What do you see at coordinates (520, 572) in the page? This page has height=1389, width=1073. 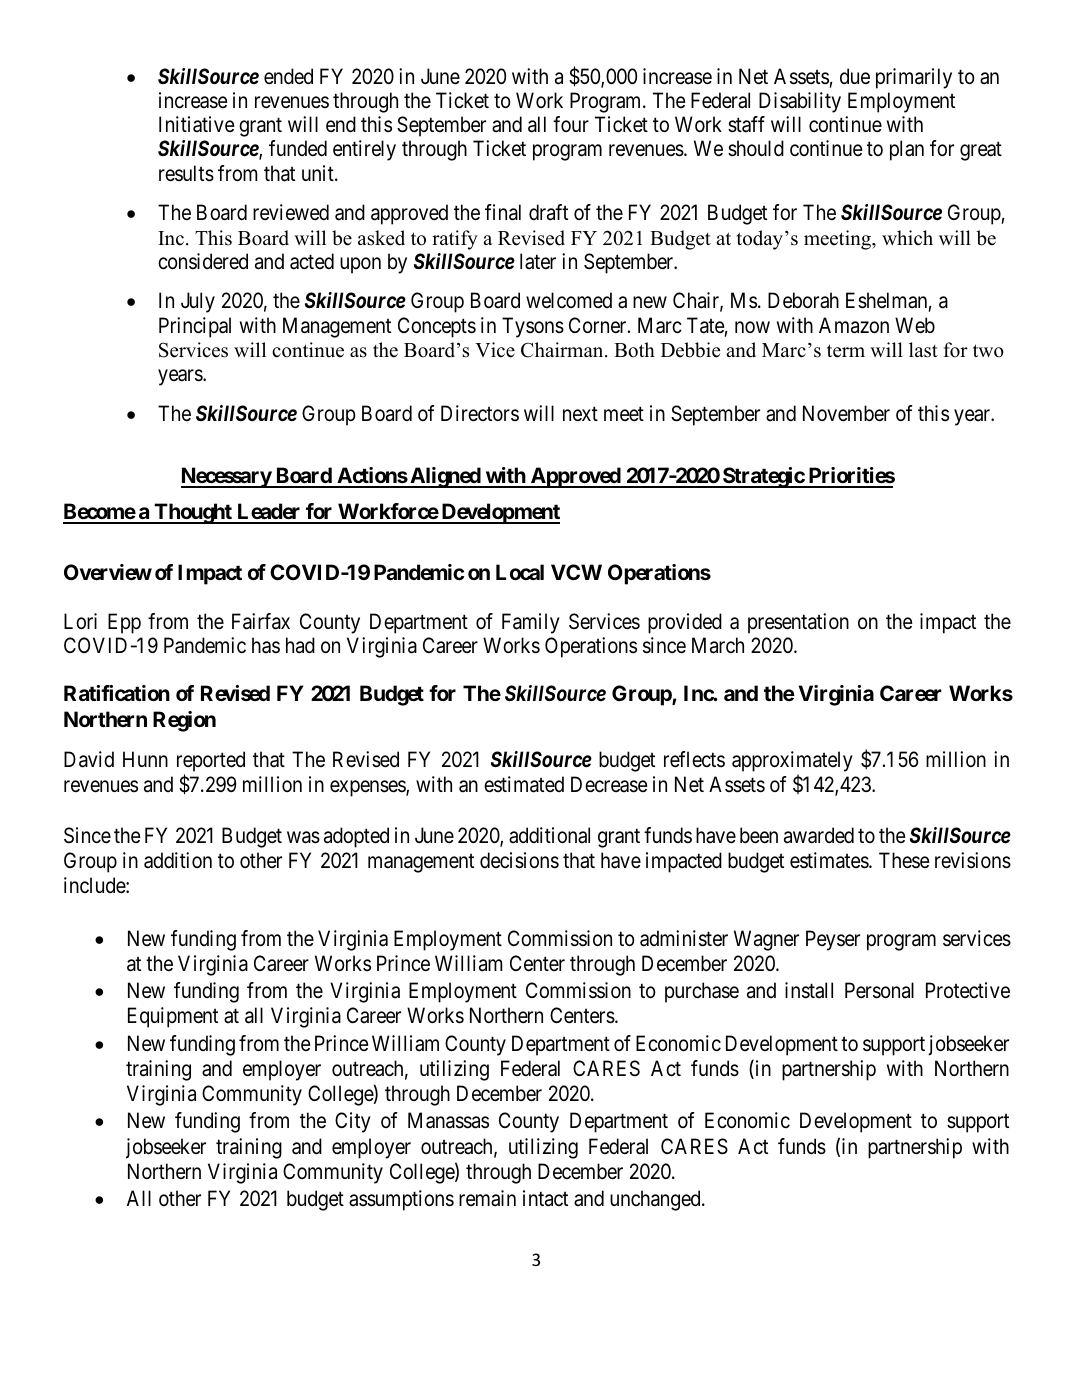 I see `Local` at bounding box center [520, 572].
